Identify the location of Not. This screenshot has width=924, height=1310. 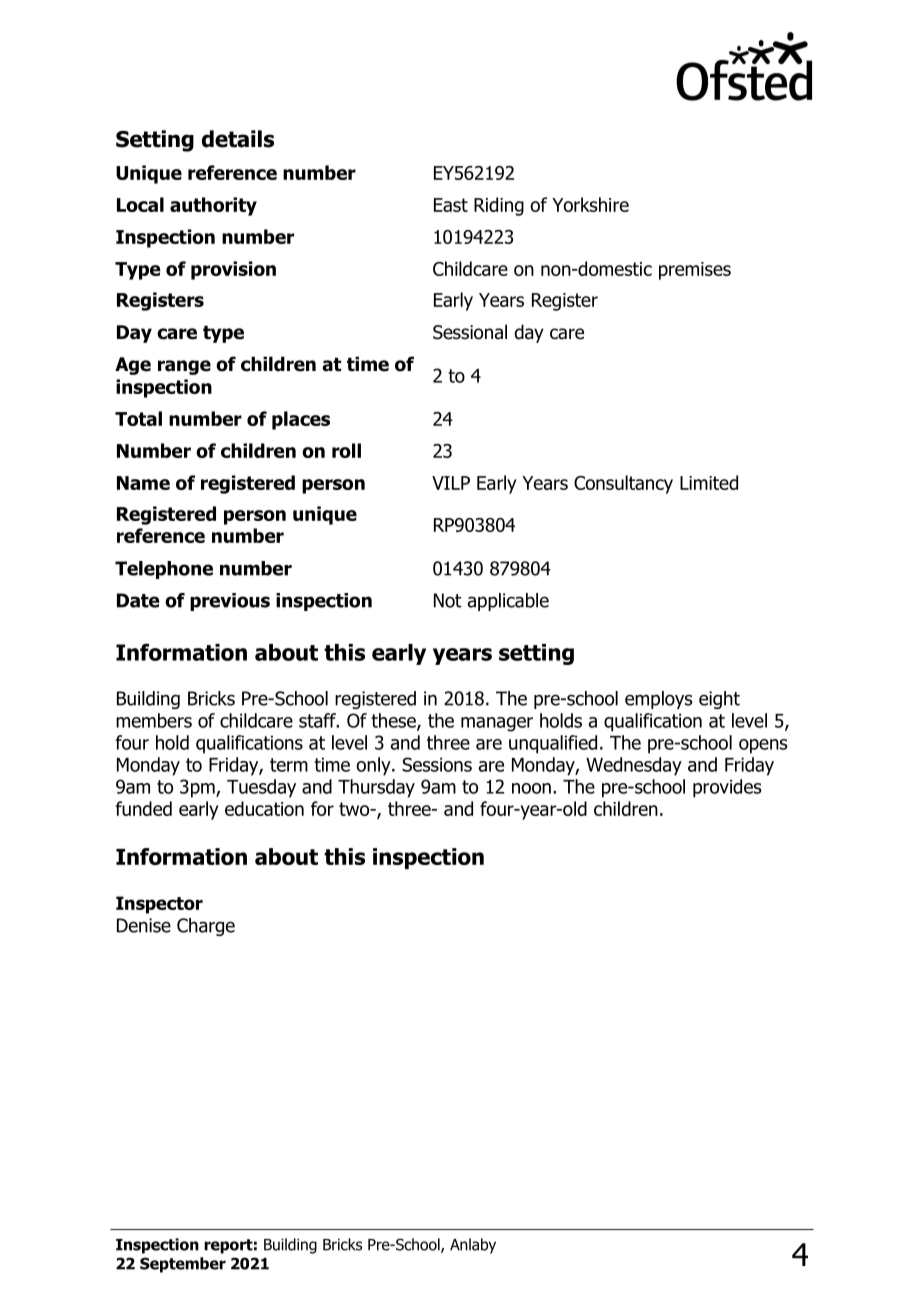
(448, 600).
